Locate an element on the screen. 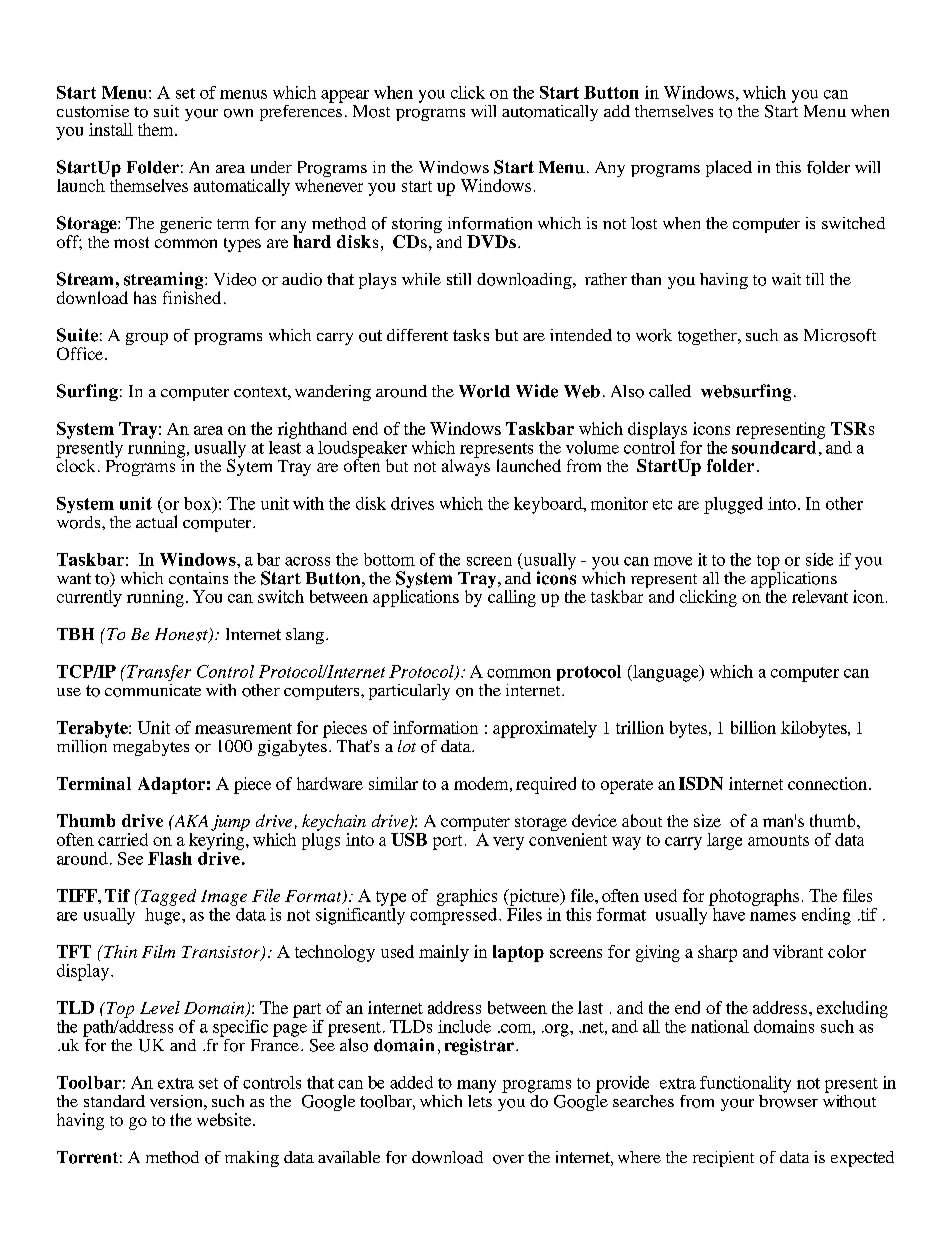 This screenshot has height=1233, width=952. appear is located at coordinates (345, 96).
